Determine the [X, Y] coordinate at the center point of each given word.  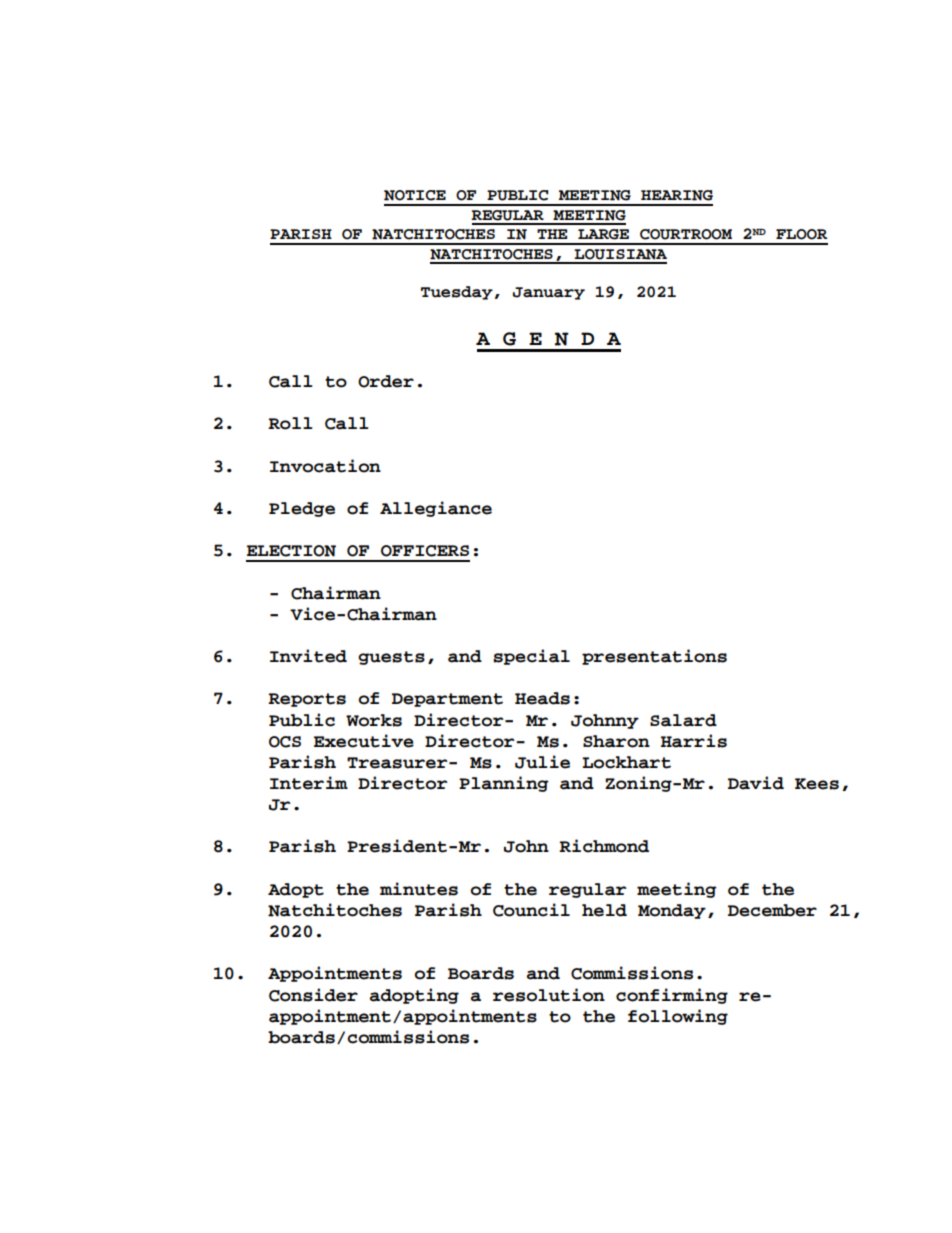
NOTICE [415, 195]
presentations [654, 657]
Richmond [604, 846]
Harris [694, 741]
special [531, 657]
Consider [313, 995]
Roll [290, 423]
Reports [307, 700]
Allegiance [436, 509]
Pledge [302, 509]
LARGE [603, 234]
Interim [309, 783]
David [756, 783]
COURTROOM [686, 234]
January [549, 293]
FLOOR [801, 234]
